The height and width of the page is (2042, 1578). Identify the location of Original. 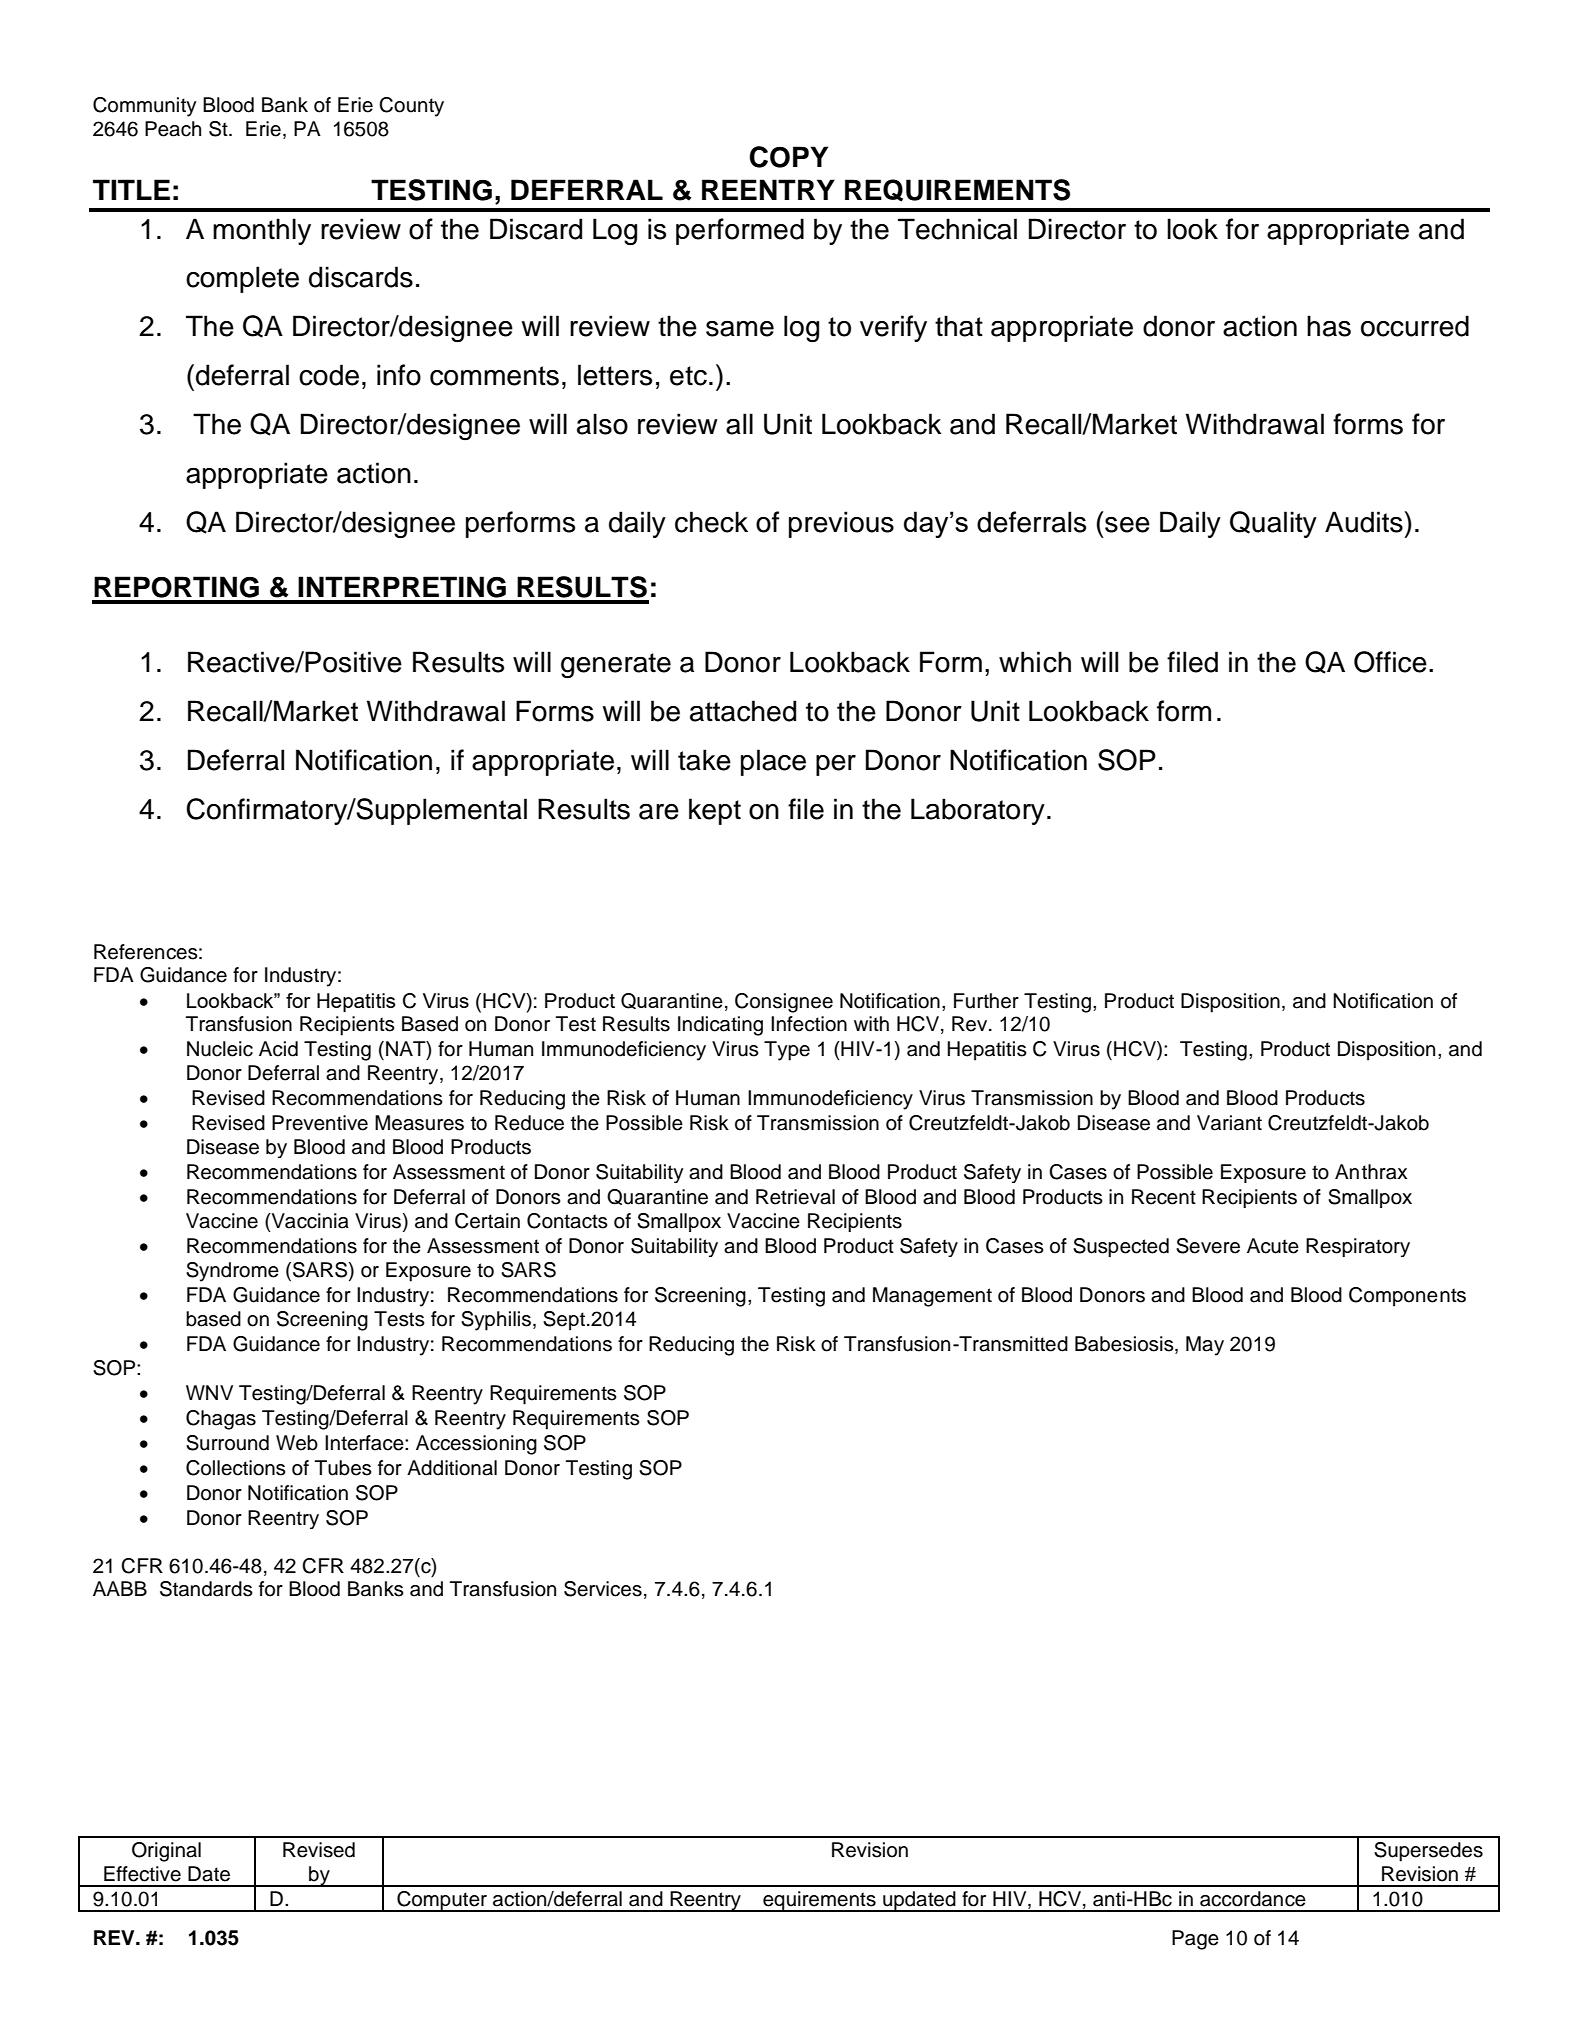
(166, 1852).
